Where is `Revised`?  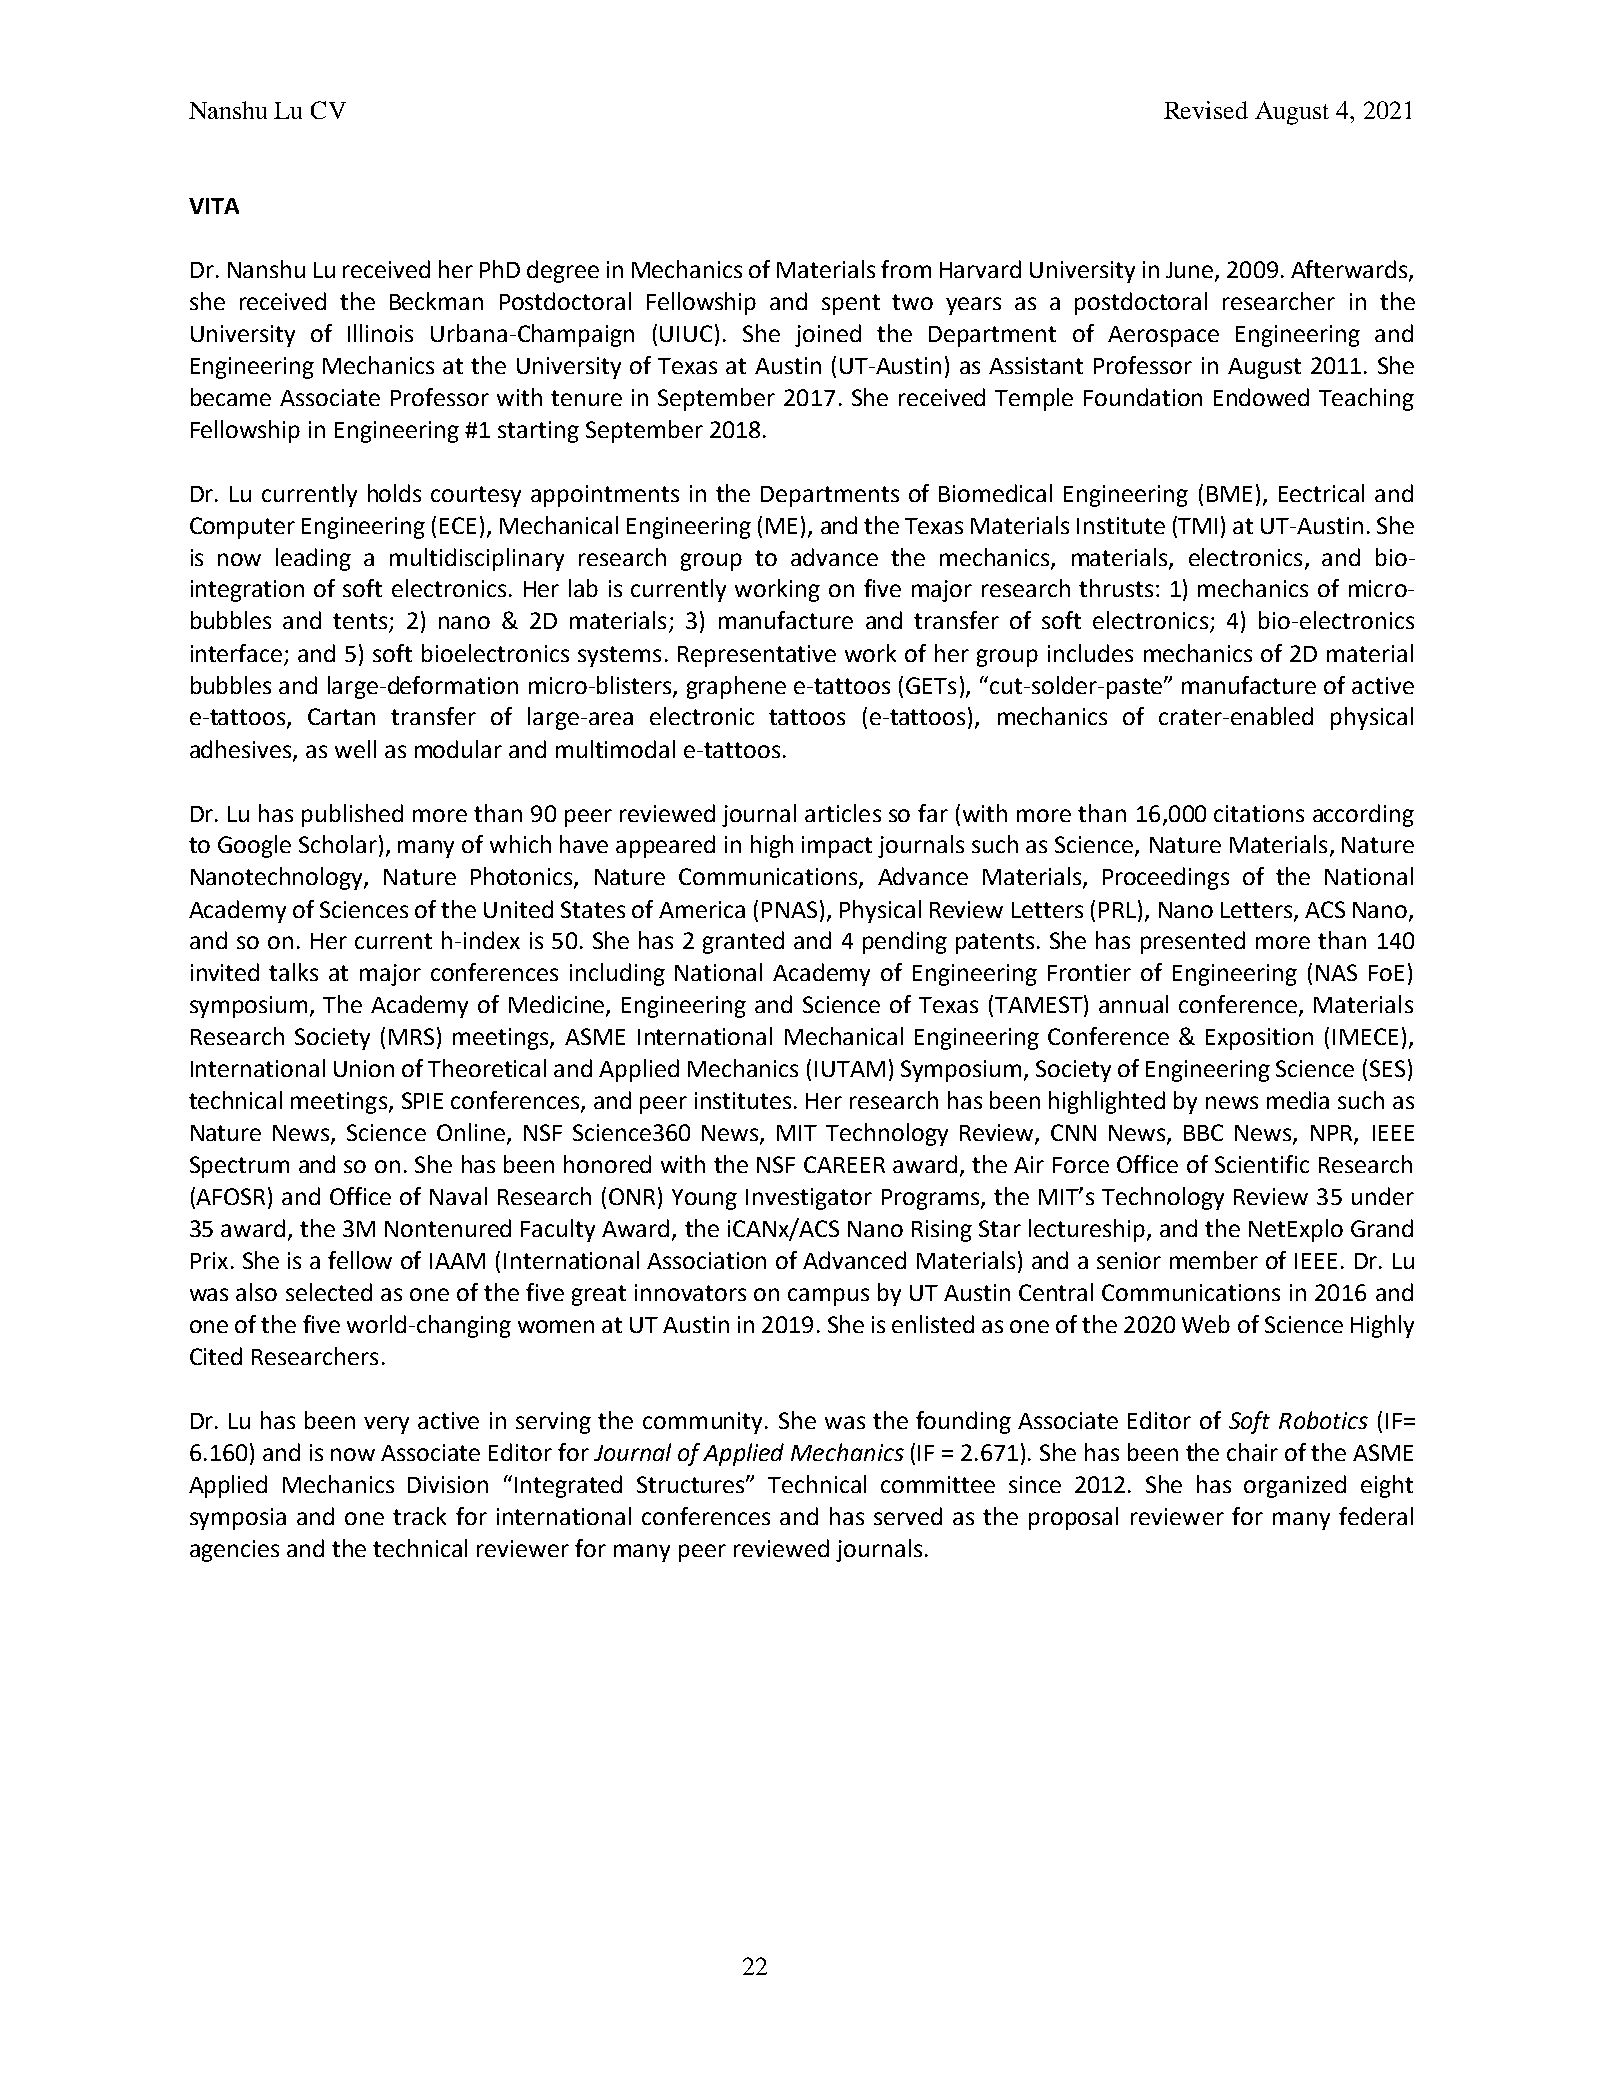
Revised is located at coordinates (1206, 110).
